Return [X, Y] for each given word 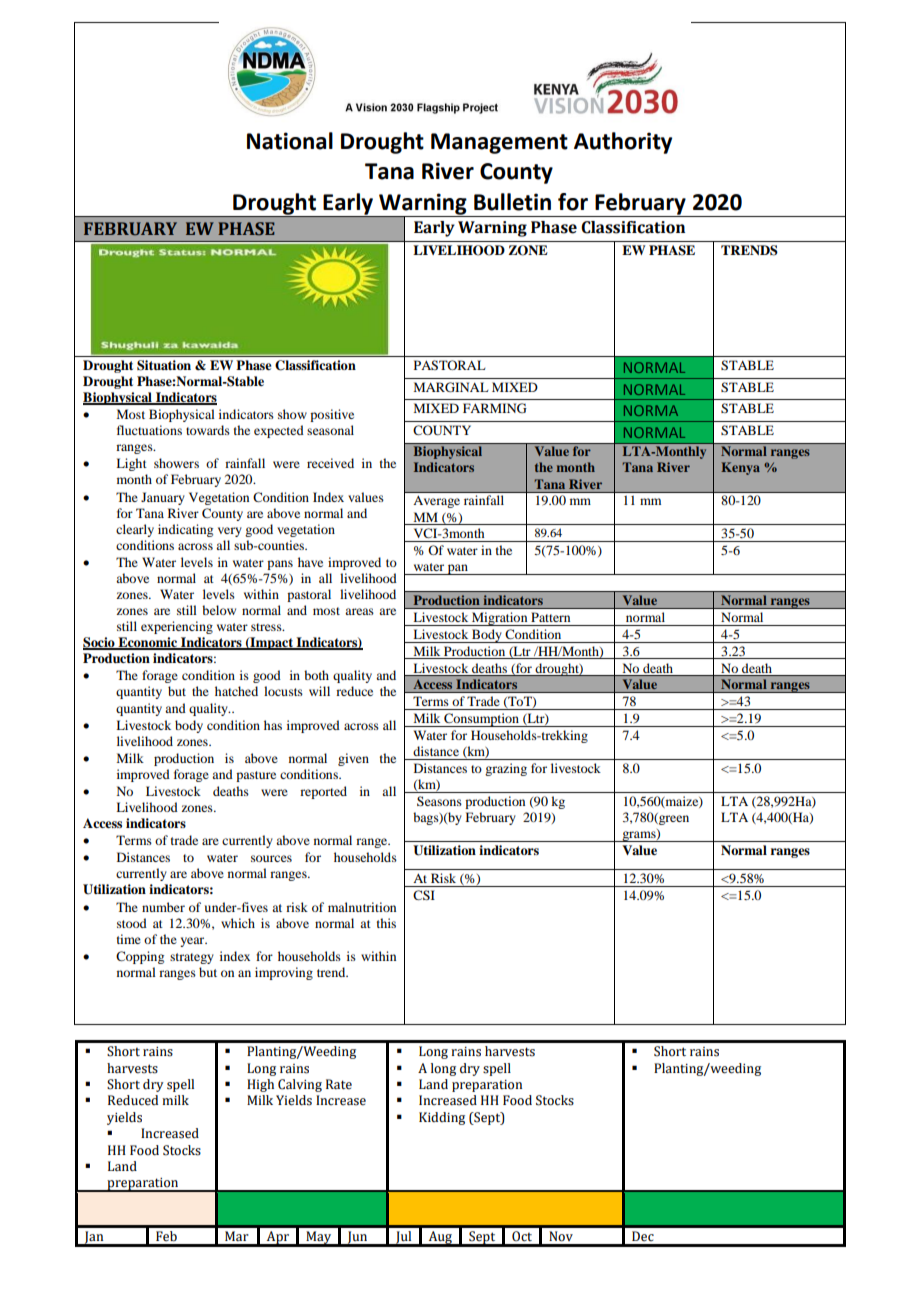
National [290, 141]
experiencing [177, 627]
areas [359, 611]
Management [499, 143]
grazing [506, 769]
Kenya [740, 468]
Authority [623, 143]
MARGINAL [451, 387]
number [163, 907]
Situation [164, 365]
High [260, 1085]
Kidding [442, 1118]
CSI [424, 895]
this [386, 923]
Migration [500, 619]
